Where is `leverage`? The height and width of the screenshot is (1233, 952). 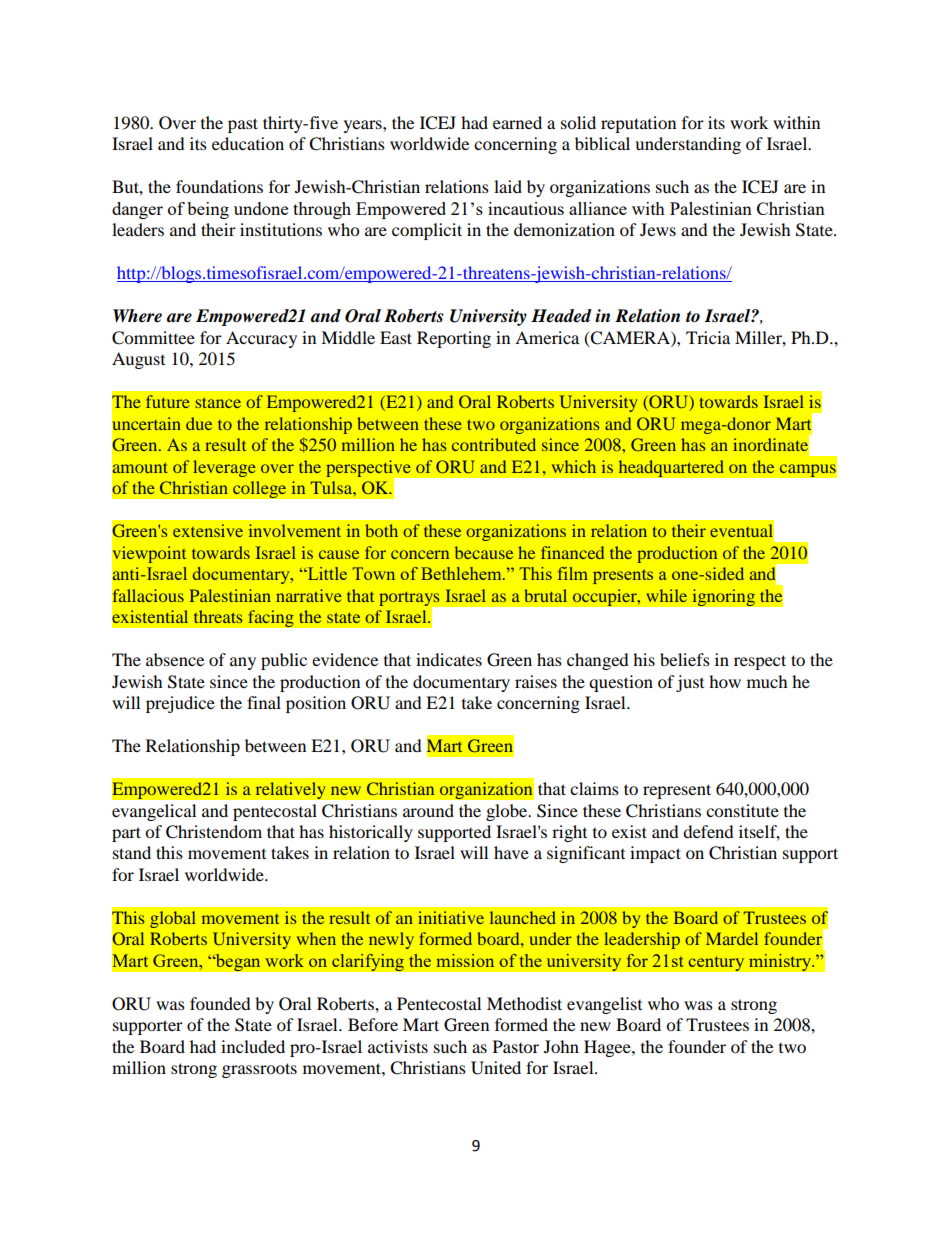 leverage is located at coordinates (224, 468).
